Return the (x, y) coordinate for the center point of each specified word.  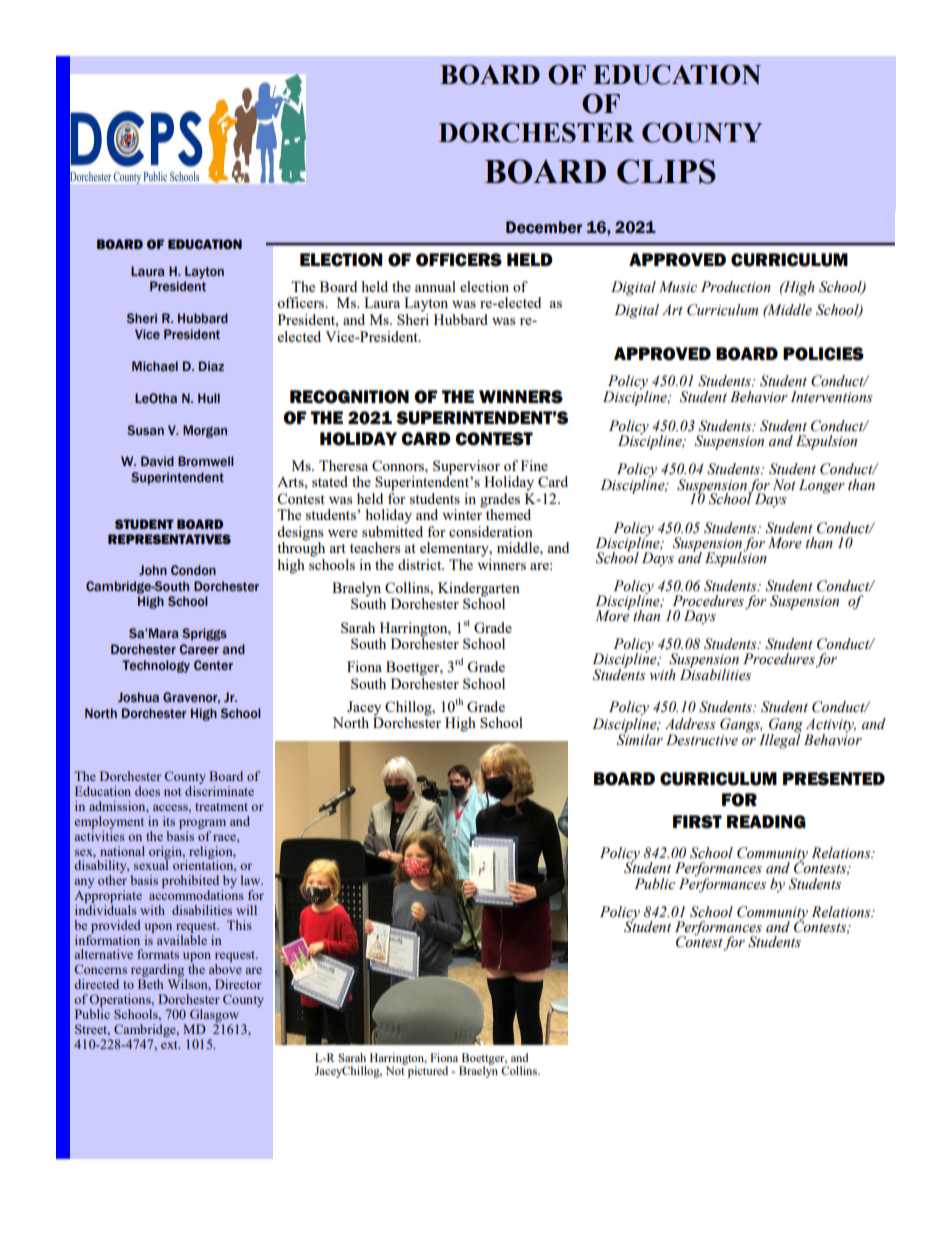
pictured (427, 1071)
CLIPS (666, 171)
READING (766, 822)
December (544, 227)
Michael (155, 366)
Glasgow (214, 1015)
